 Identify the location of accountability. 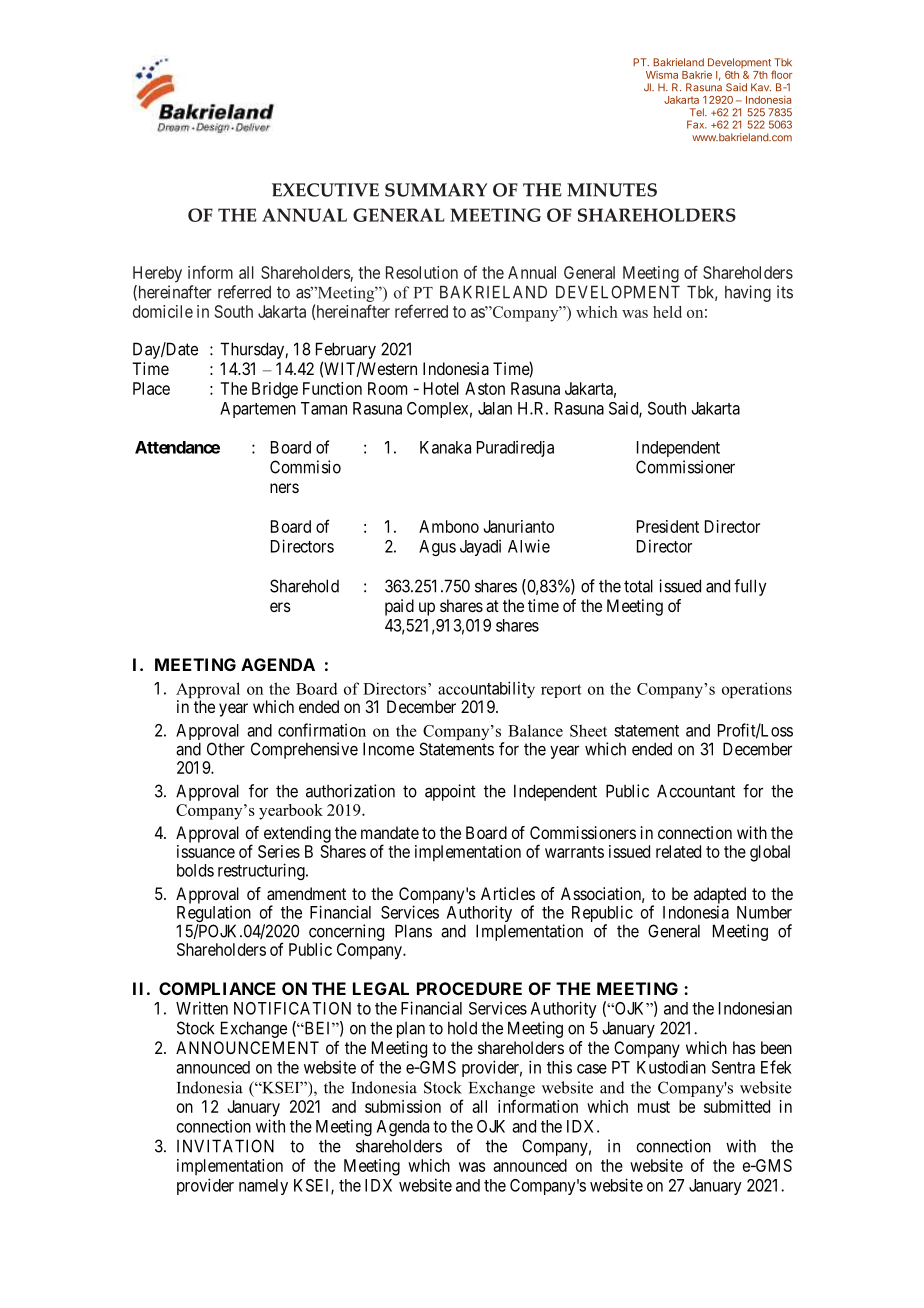
(485, 691).
